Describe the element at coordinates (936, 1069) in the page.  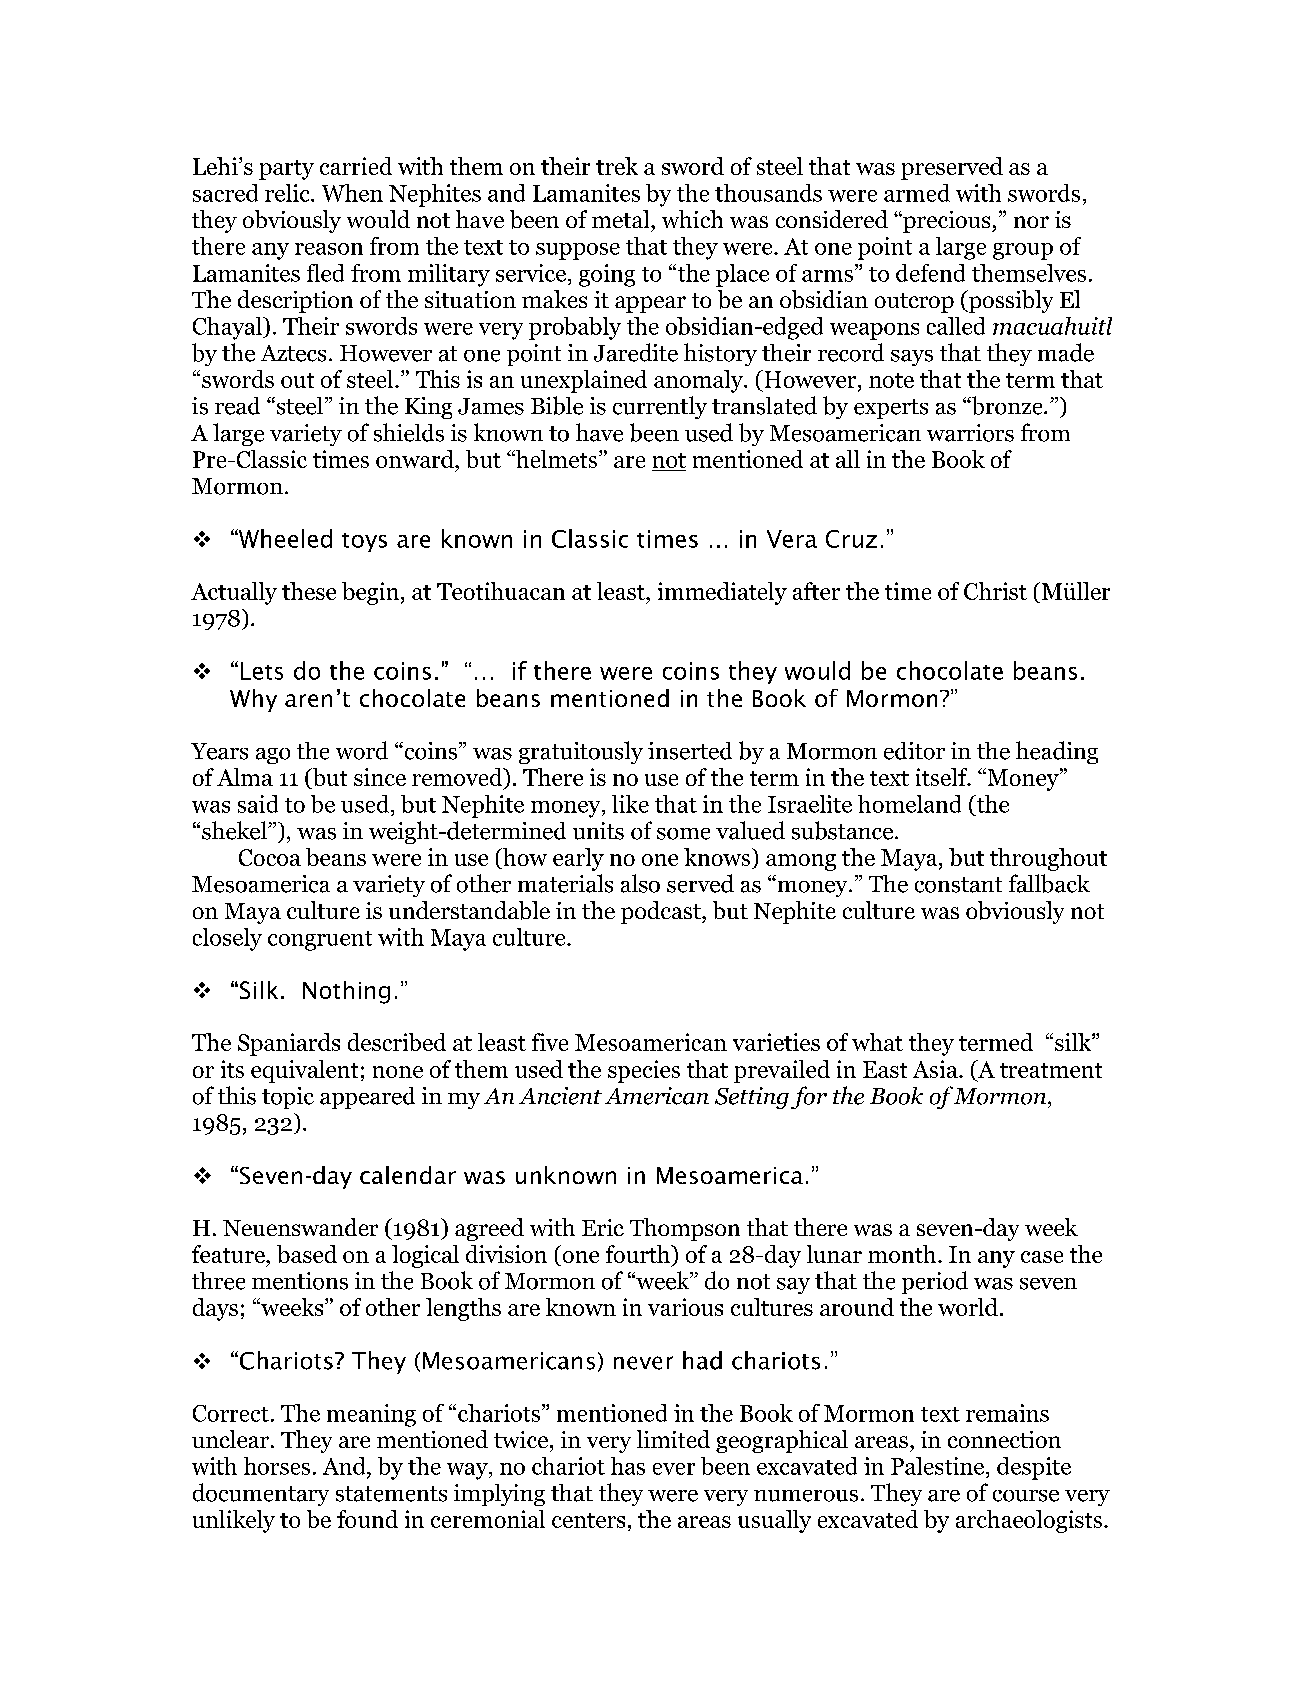
I see `Asia` at that location.
